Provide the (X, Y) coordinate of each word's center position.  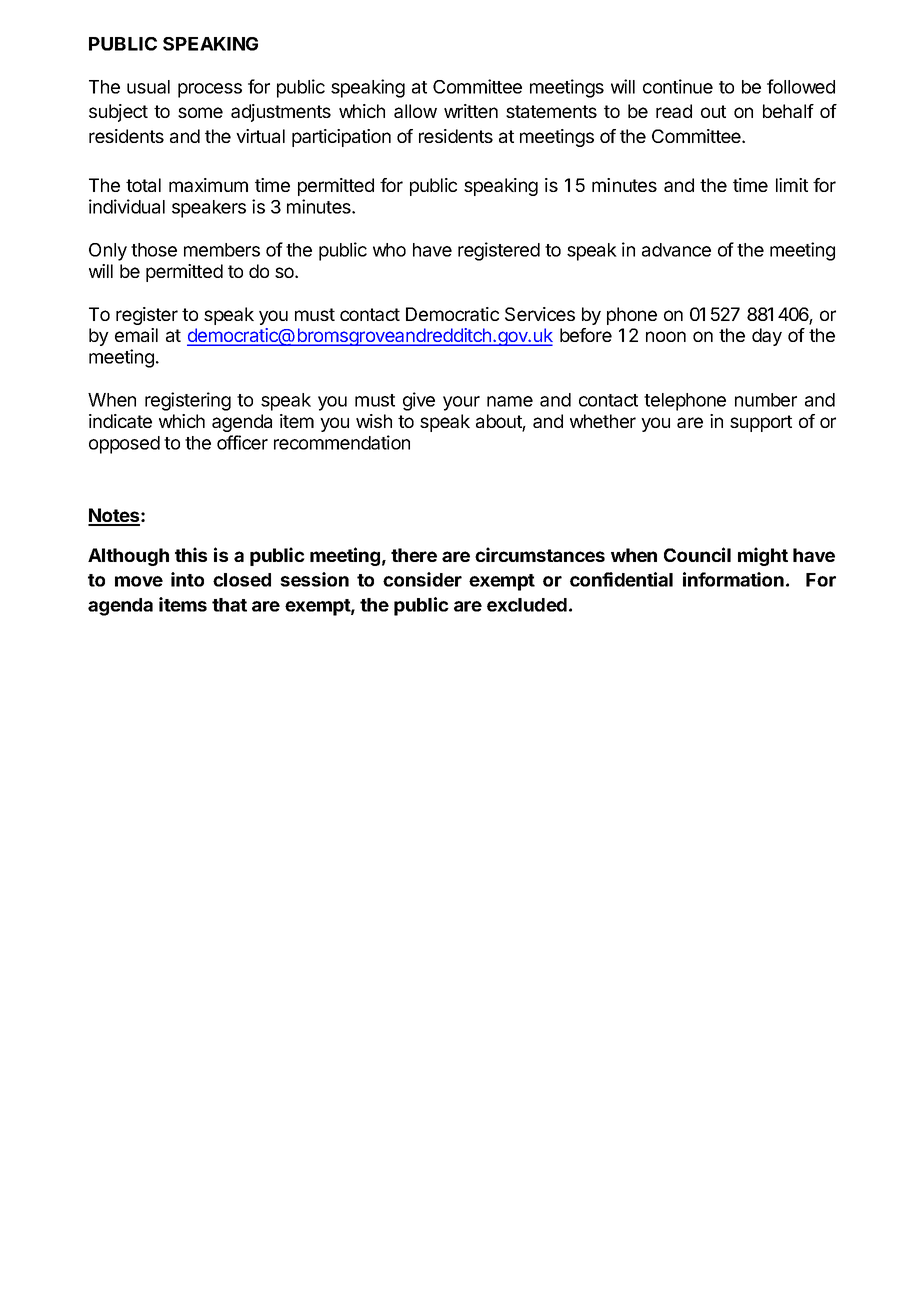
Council (697, 554)
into (187, 579)
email (136, 335)
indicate (120, 421)
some (200, 112)
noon (666, 336)
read (674, 111)
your (461, 403)
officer (242, 442)
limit (792, 185)
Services (540, 314)
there (414, 555)
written (471, 111)
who (389, 250)
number (766, 400)
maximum (208, 185)
